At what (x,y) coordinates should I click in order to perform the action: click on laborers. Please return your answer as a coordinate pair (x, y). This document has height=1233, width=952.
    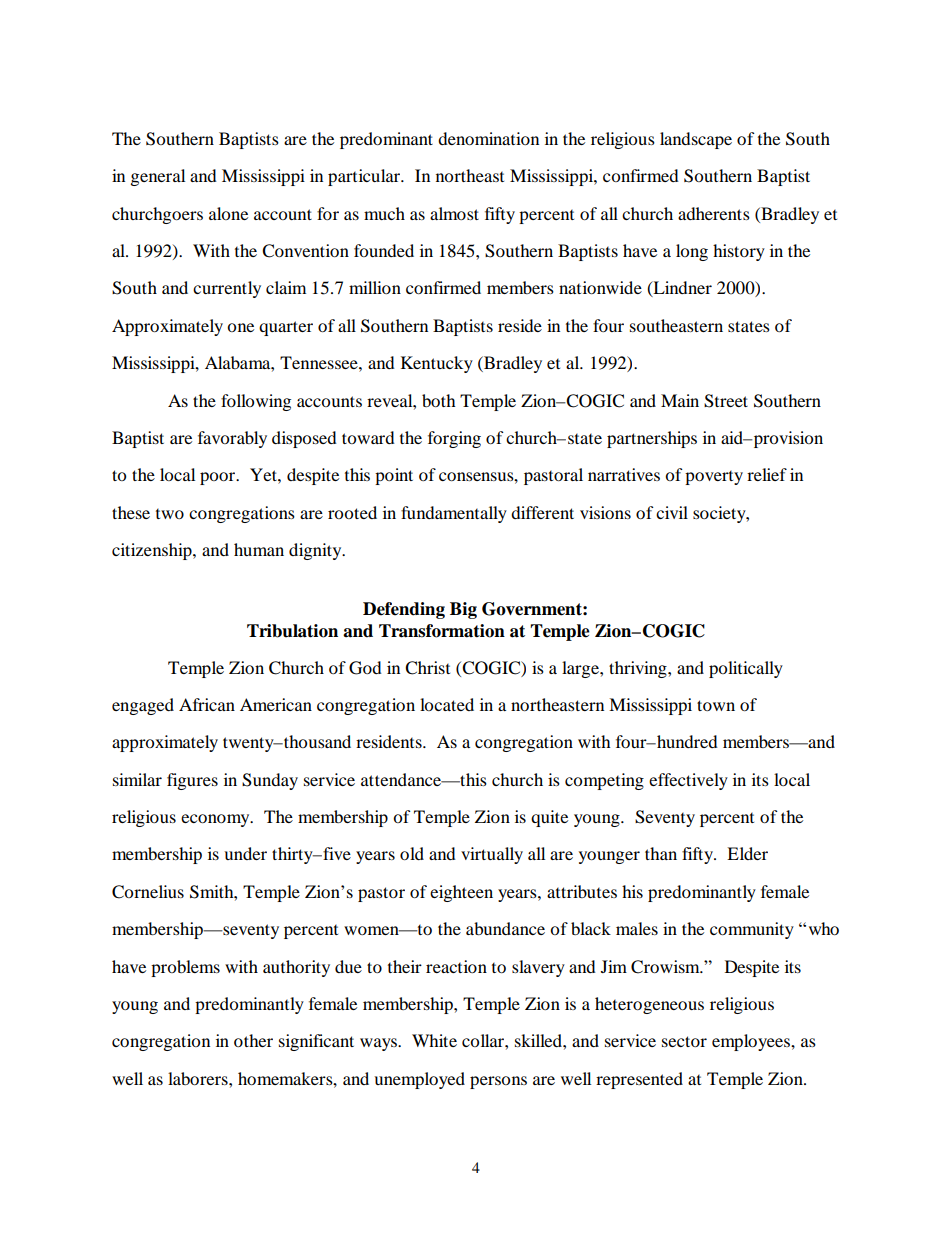
    Looking at the image, I should click on (199, 1078).
